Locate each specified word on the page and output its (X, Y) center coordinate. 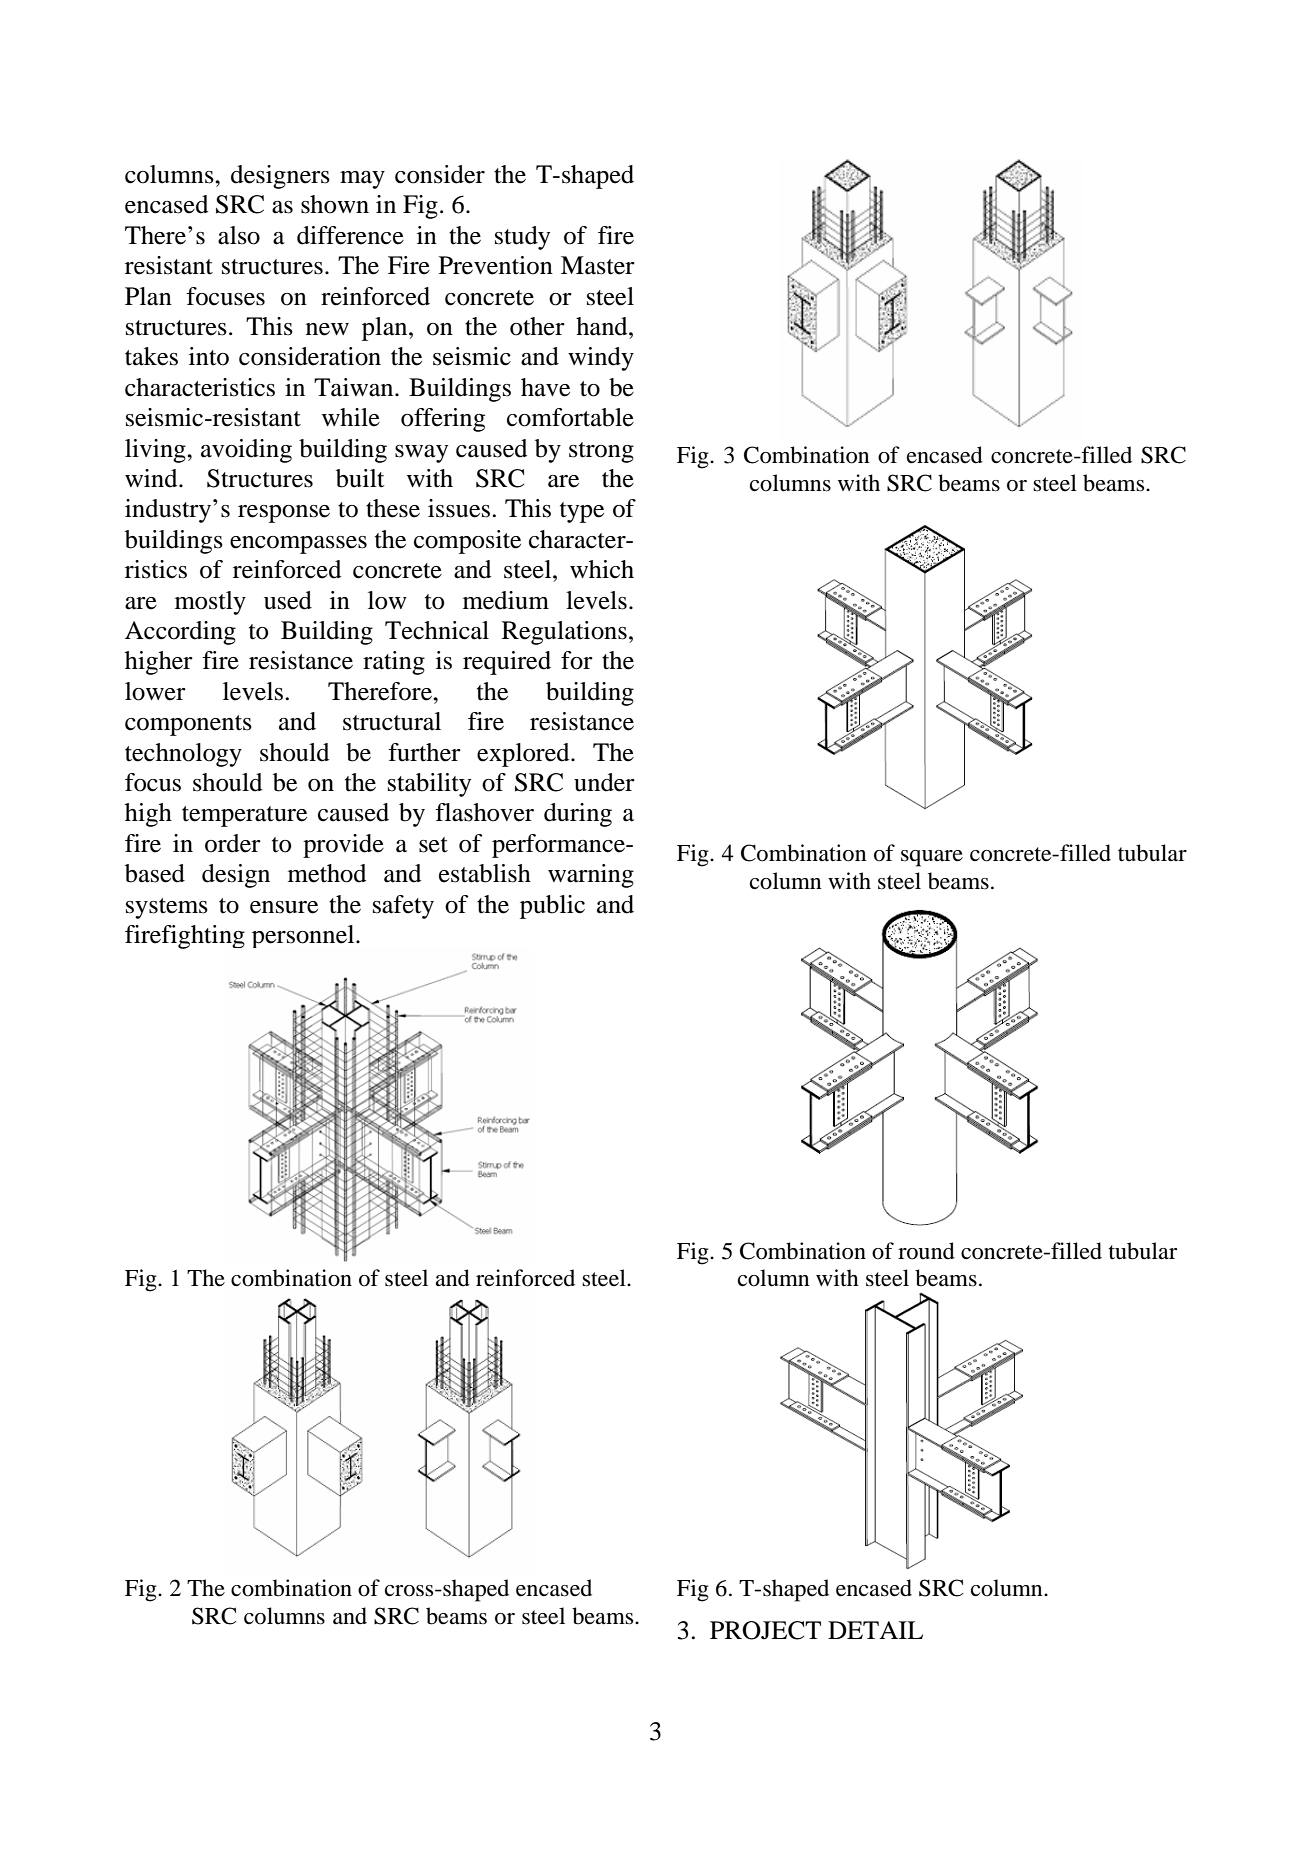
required (507, 663)
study (522, 238)
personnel (304, 936)
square (932, 858)
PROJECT (765, 1630)
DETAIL (875, 1630)
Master (598, 265)
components (188, 725)
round (926, 1251)
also (239, 235)
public (552, 907)
